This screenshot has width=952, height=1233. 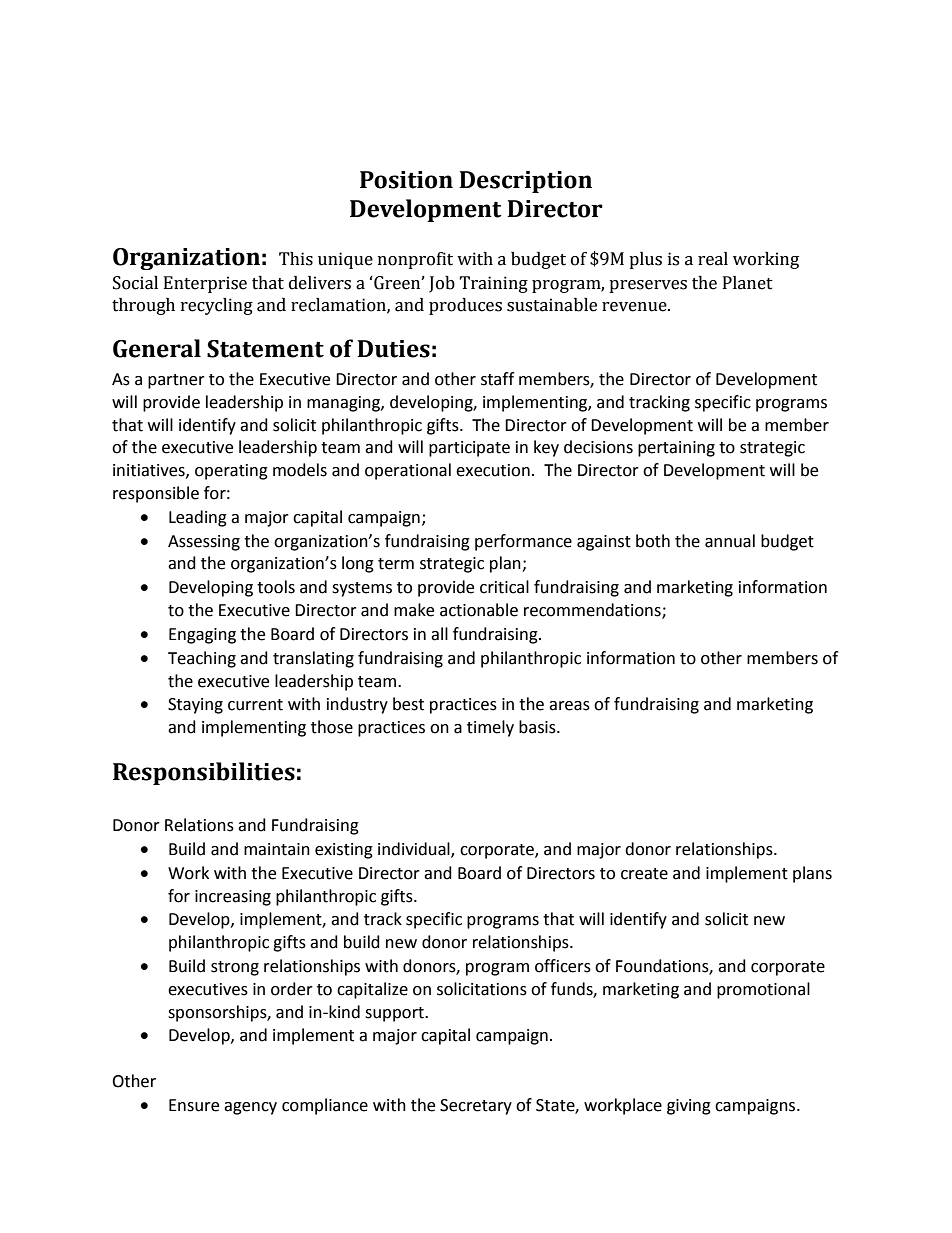 What do you see at coordinates (396, 564) in the screenshot?
I see `term` at bounding box center [396, 564].
